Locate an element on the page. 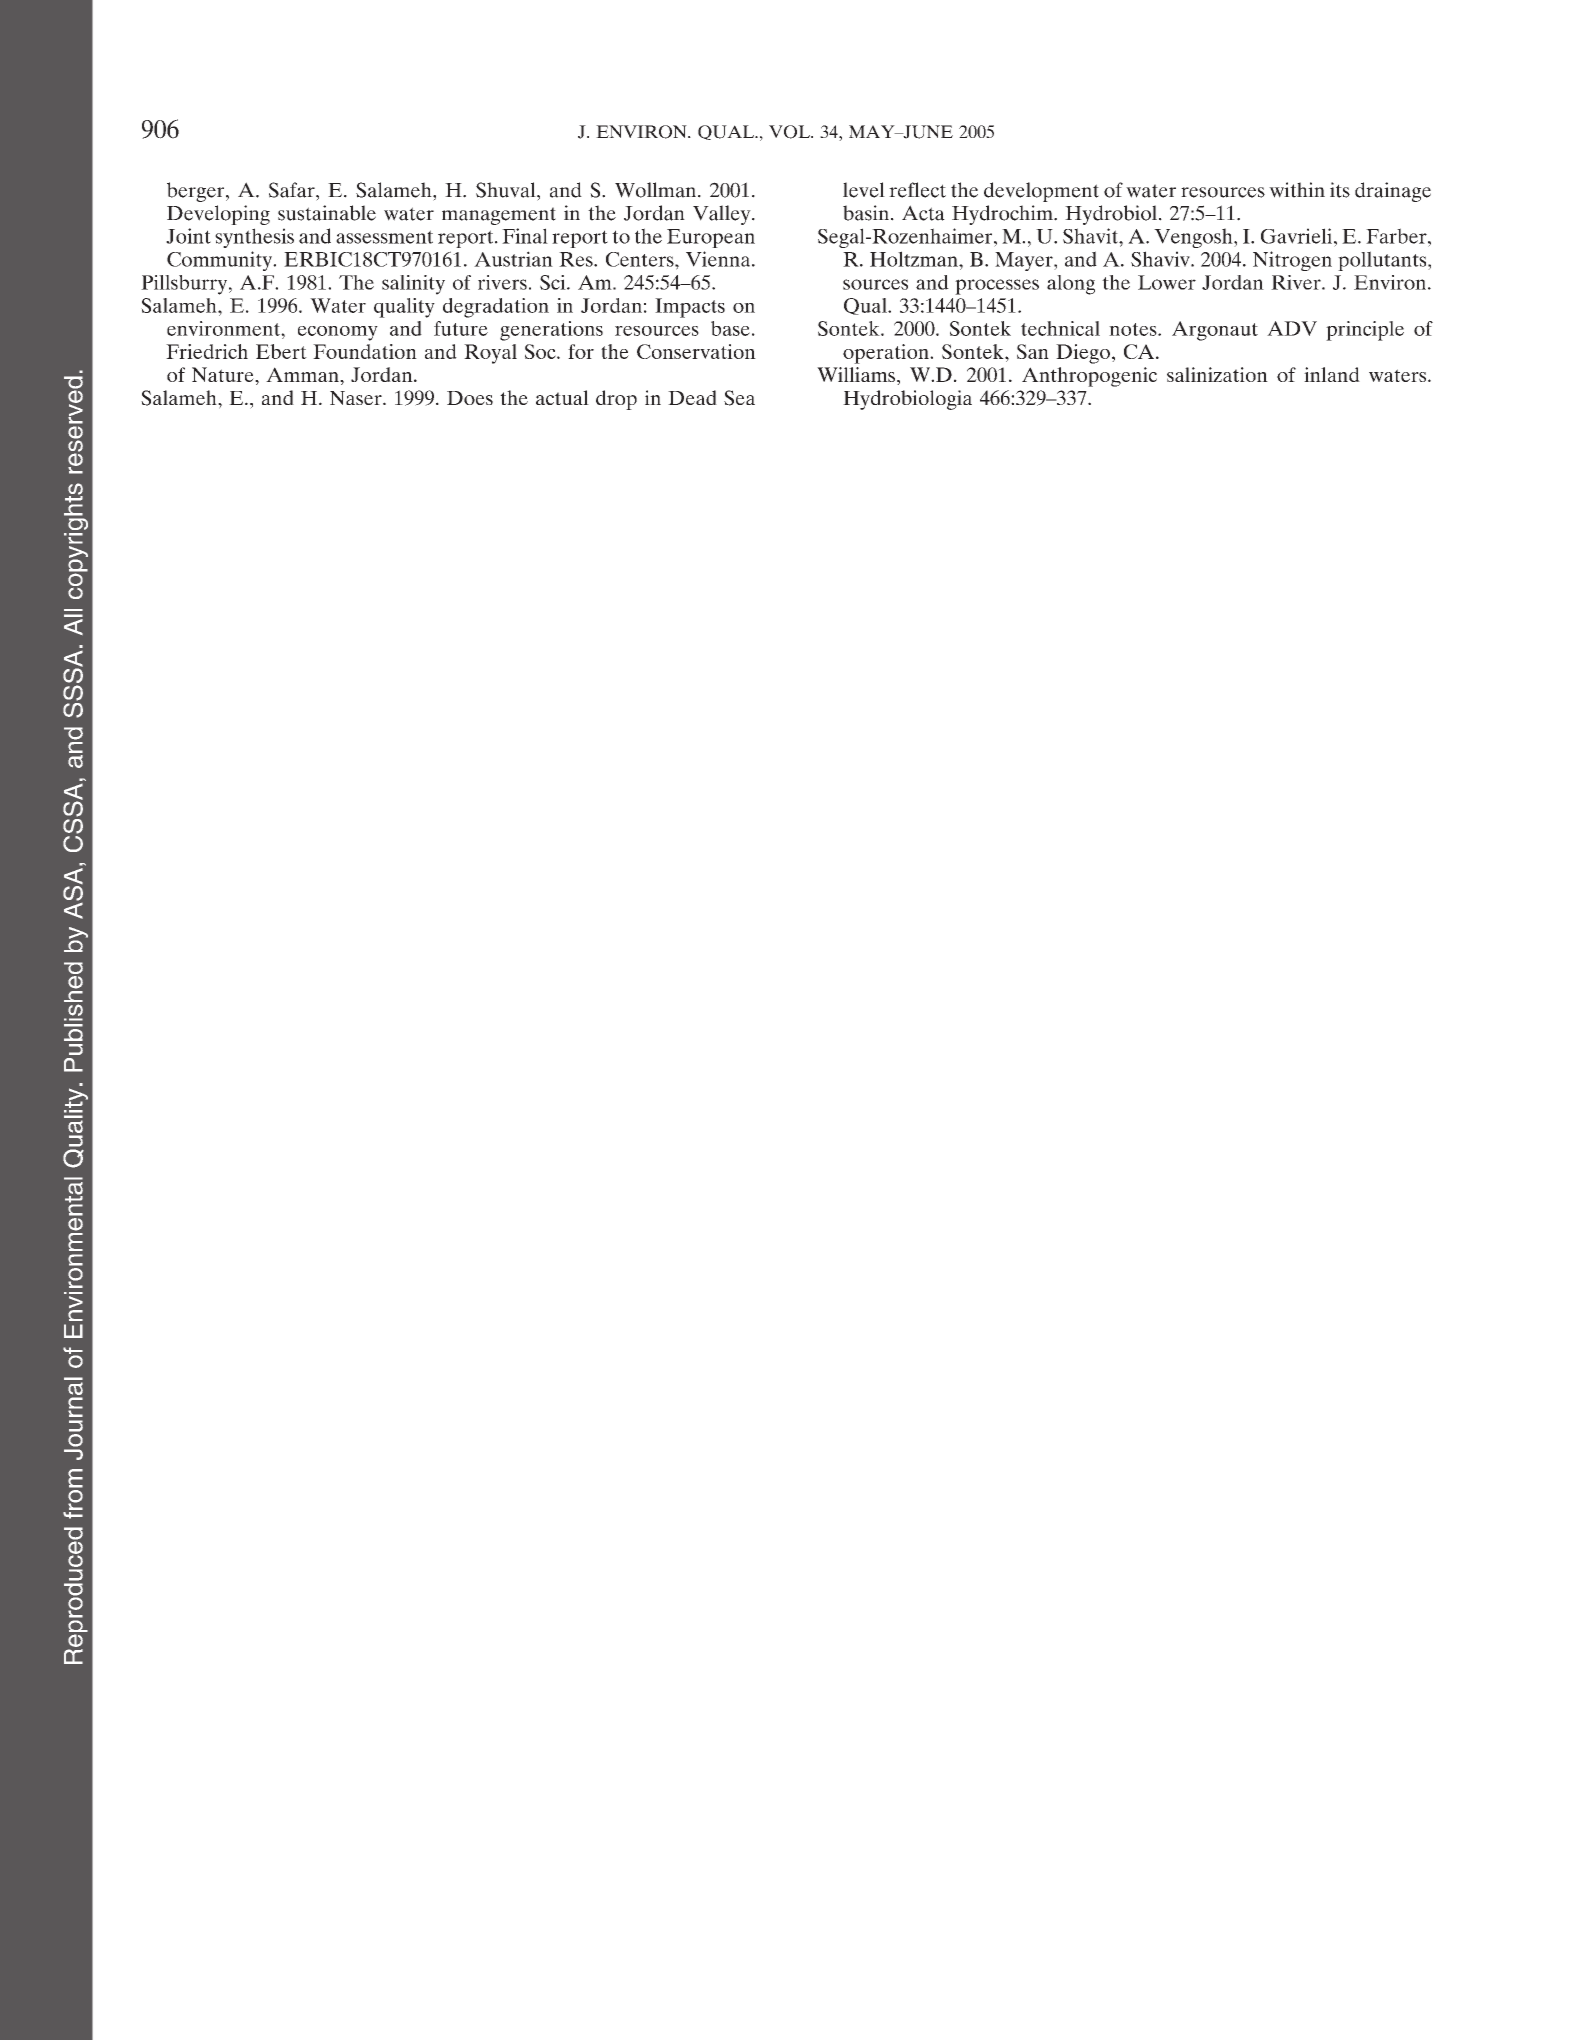 This page has width=1576, height=2040. base is located at coordinates (730, 328).
